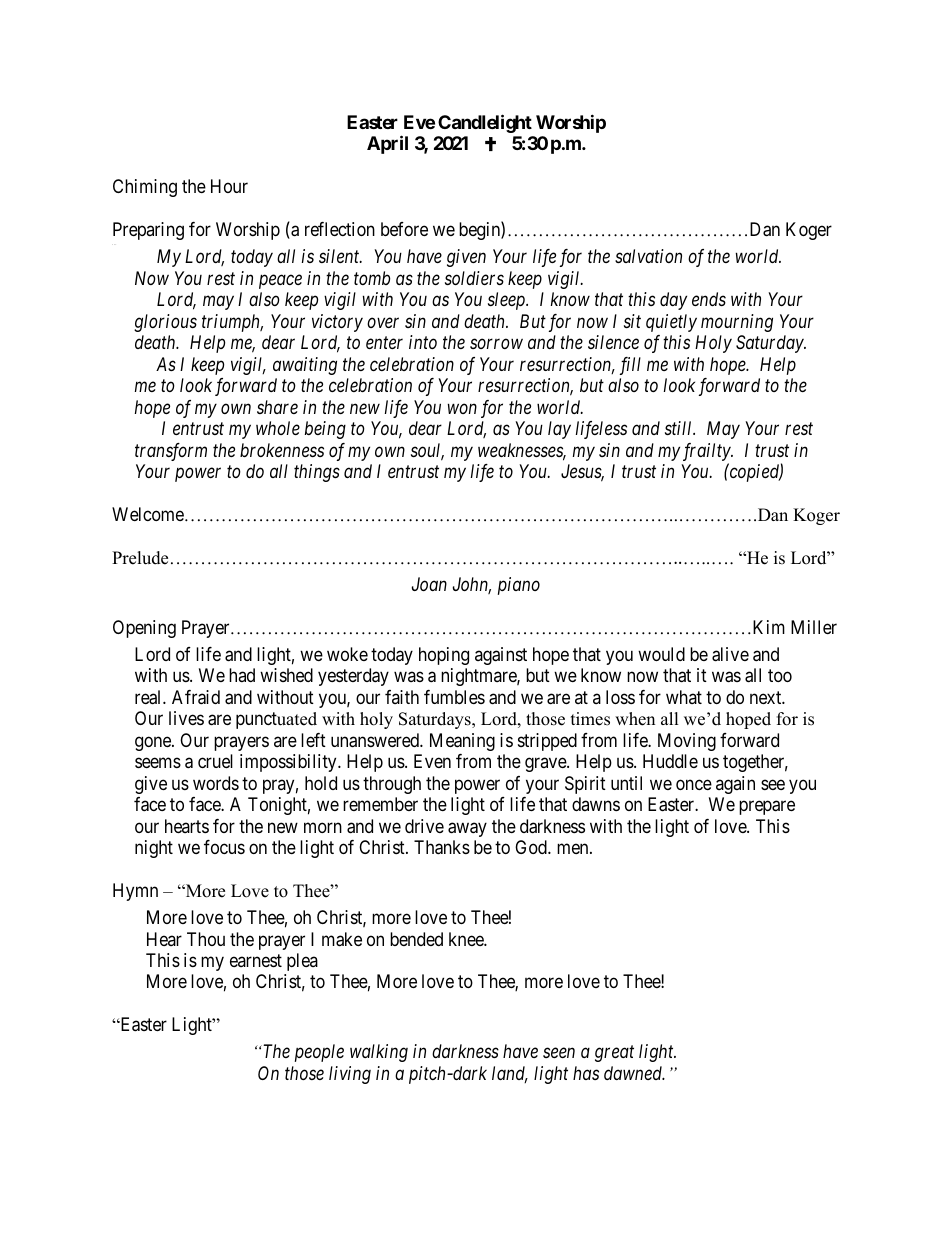 The width and height of the image is (952, 1233). I want to click on prepare, so click(767, 808).
